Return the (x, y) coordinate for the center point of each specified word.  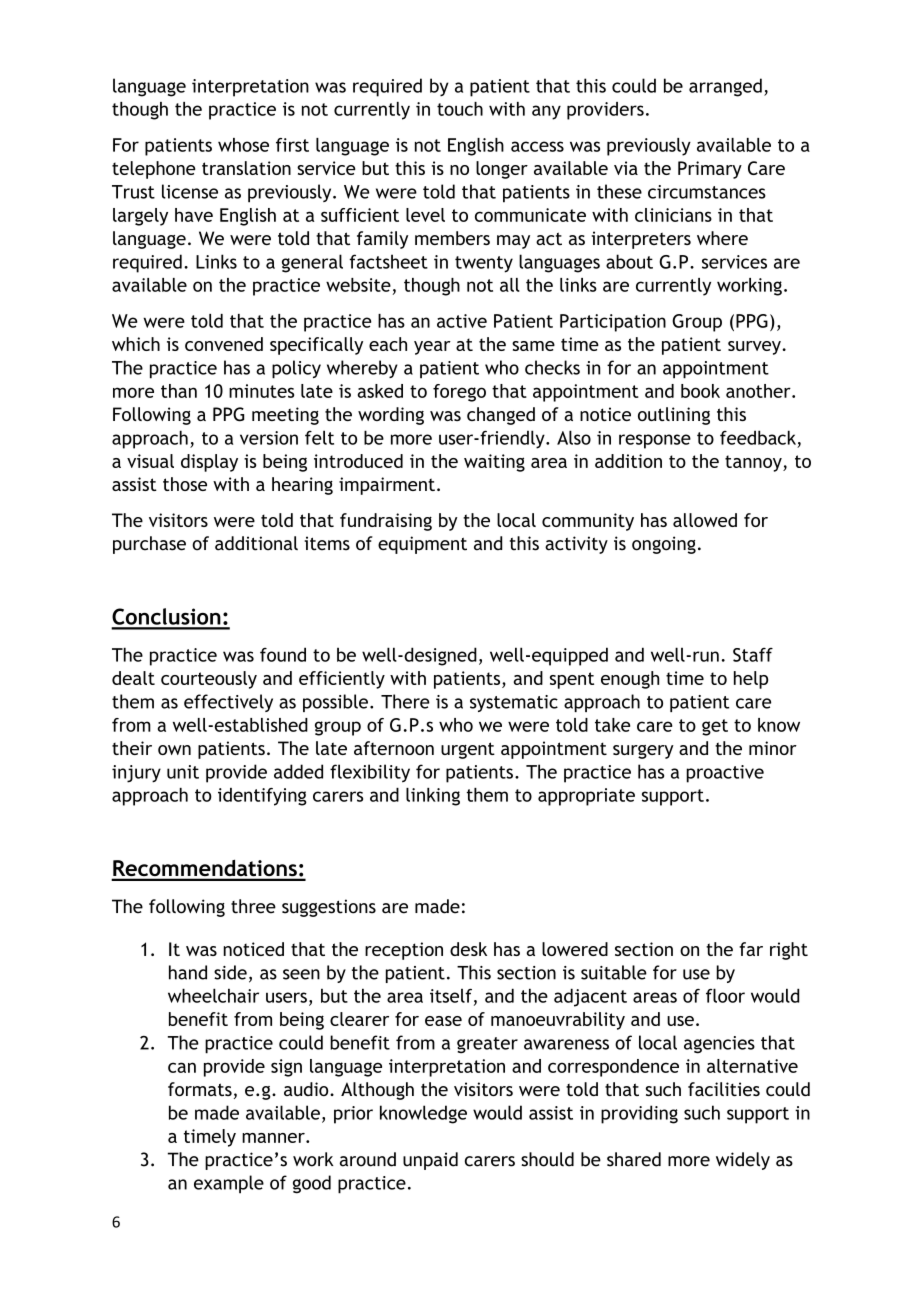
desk (468, 949)
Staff (753, 655)
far (751, 949)
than (179, 391)
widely (743, 1161)
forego (459, 393)
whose (243, 145)
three (253, 906)
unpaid (430, 1161)
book (700, 391)
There (405, 701)
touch (460, 109)
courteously (209, 680)
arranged (725, 87)
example (229, 1184)
